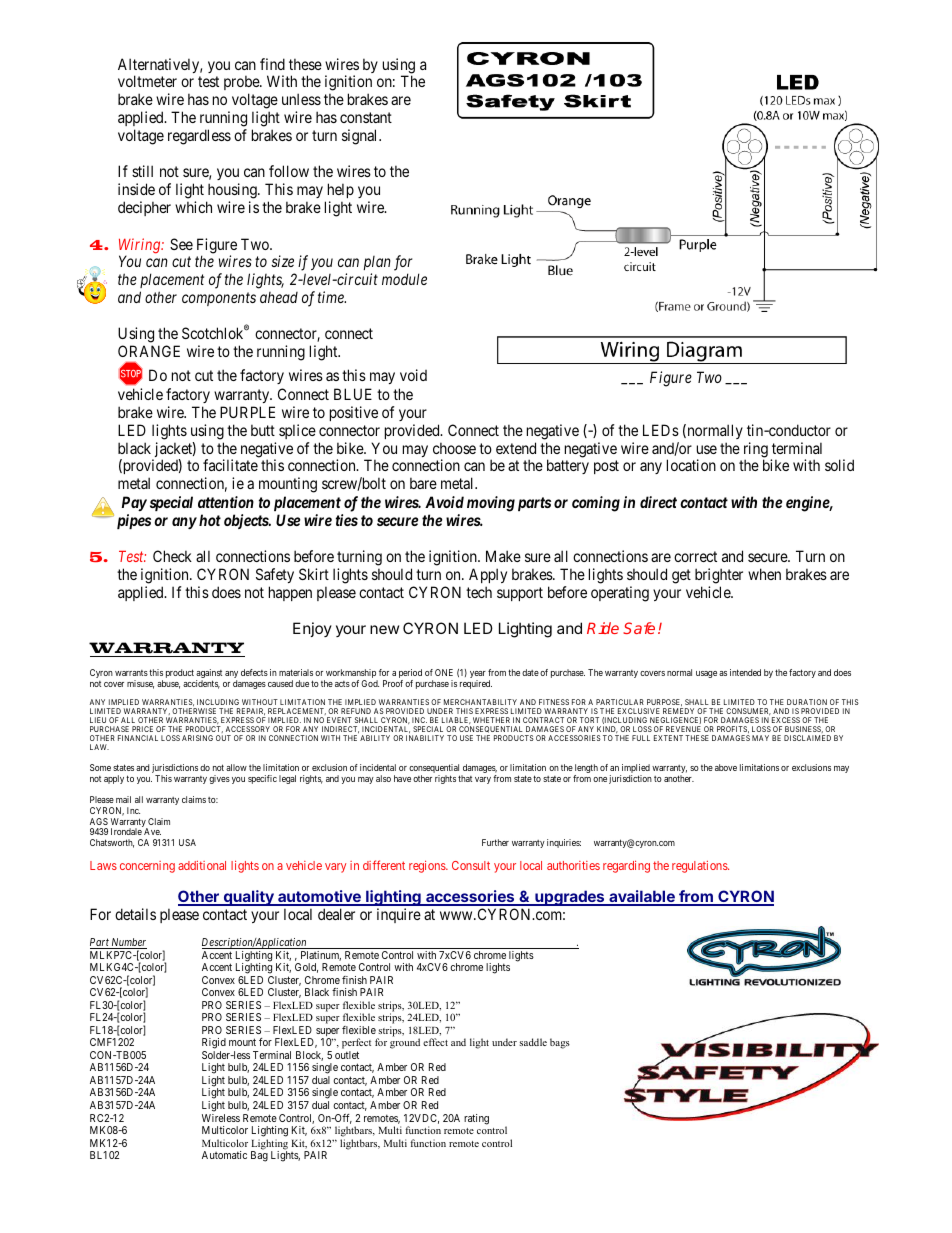 This document has height=1233, width=952. I want to click on choose, so click(454, 448).
